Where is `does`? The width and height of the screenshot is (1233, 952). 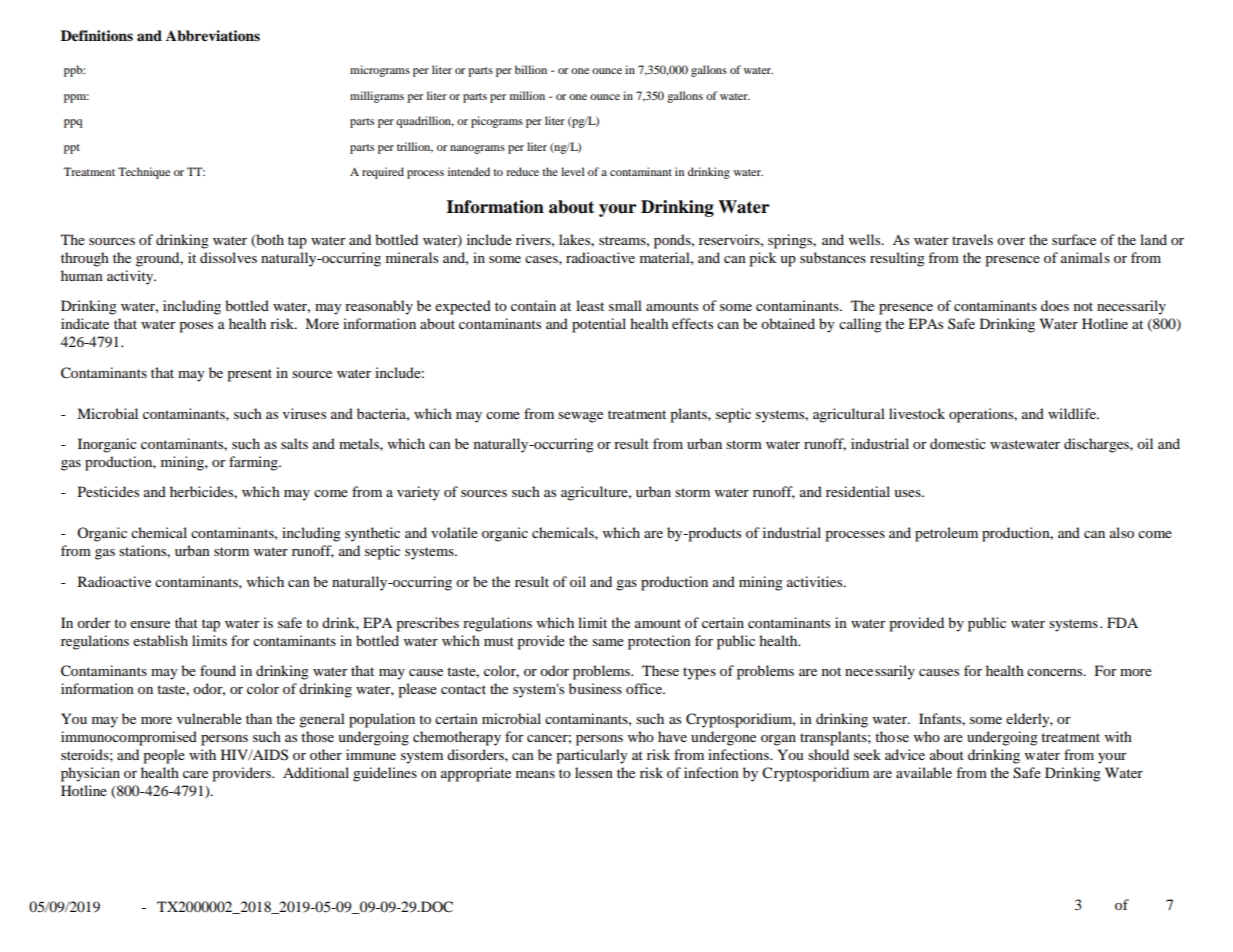 does is located at coordinates (1055, 305).
